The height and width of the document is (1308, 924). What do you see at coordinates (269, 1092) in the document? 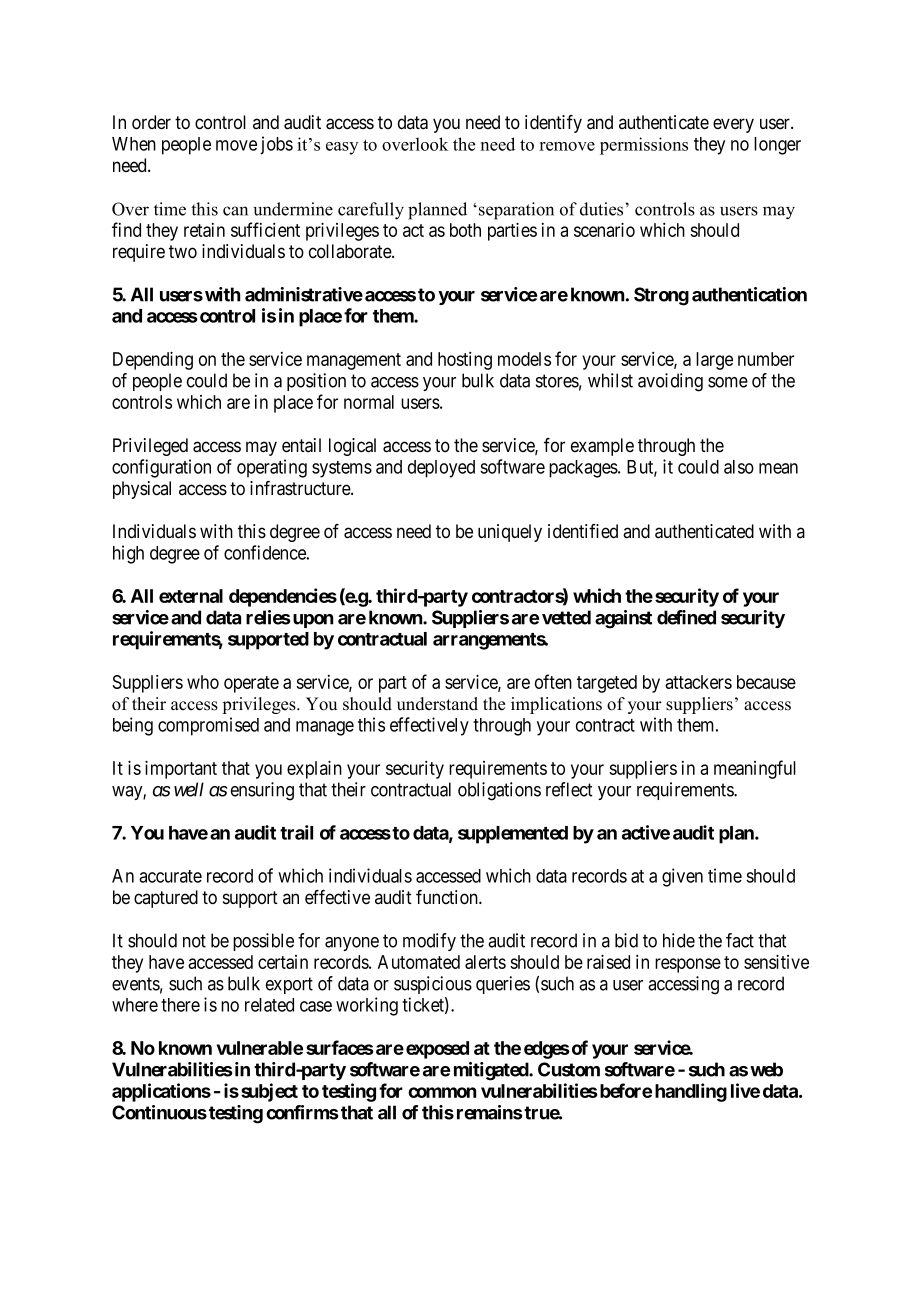
I see `subject` at bounding box center [269, 1092].
